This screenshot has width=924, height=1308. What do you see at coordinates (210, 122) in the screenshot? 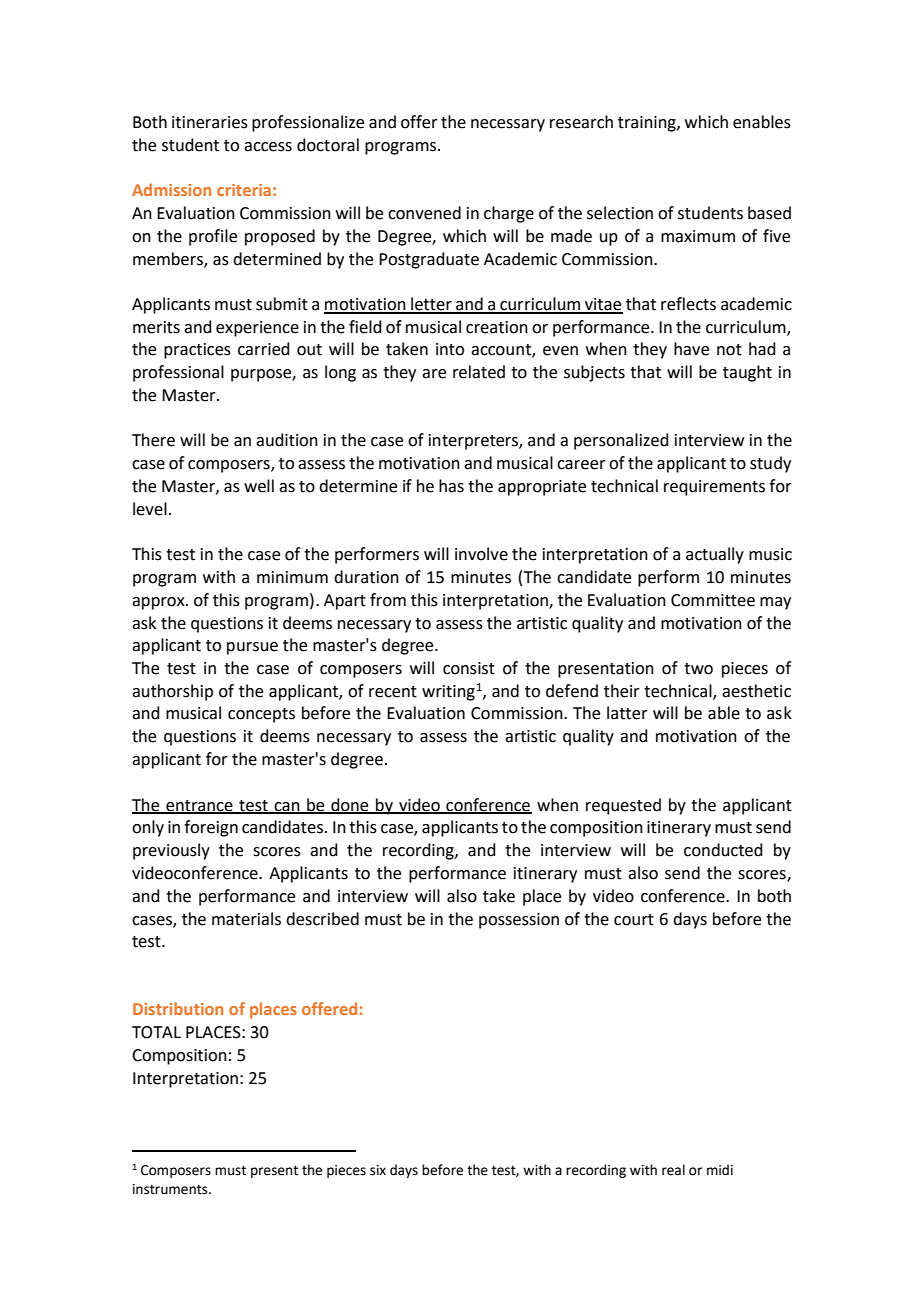
I see `itineraries` at bounding box center [210, 122].
